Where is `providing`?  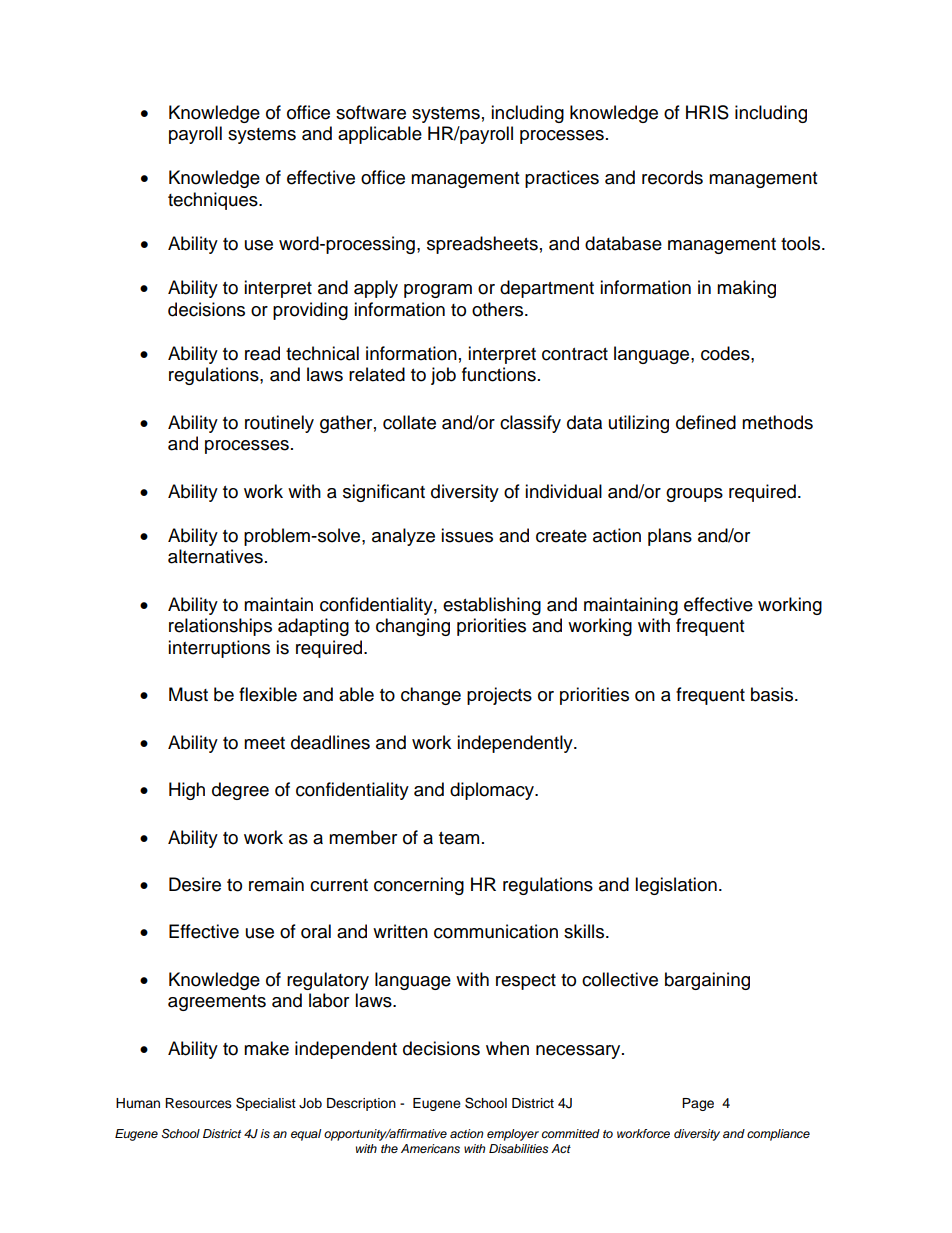
providing is located at coordinates (310, 311).
